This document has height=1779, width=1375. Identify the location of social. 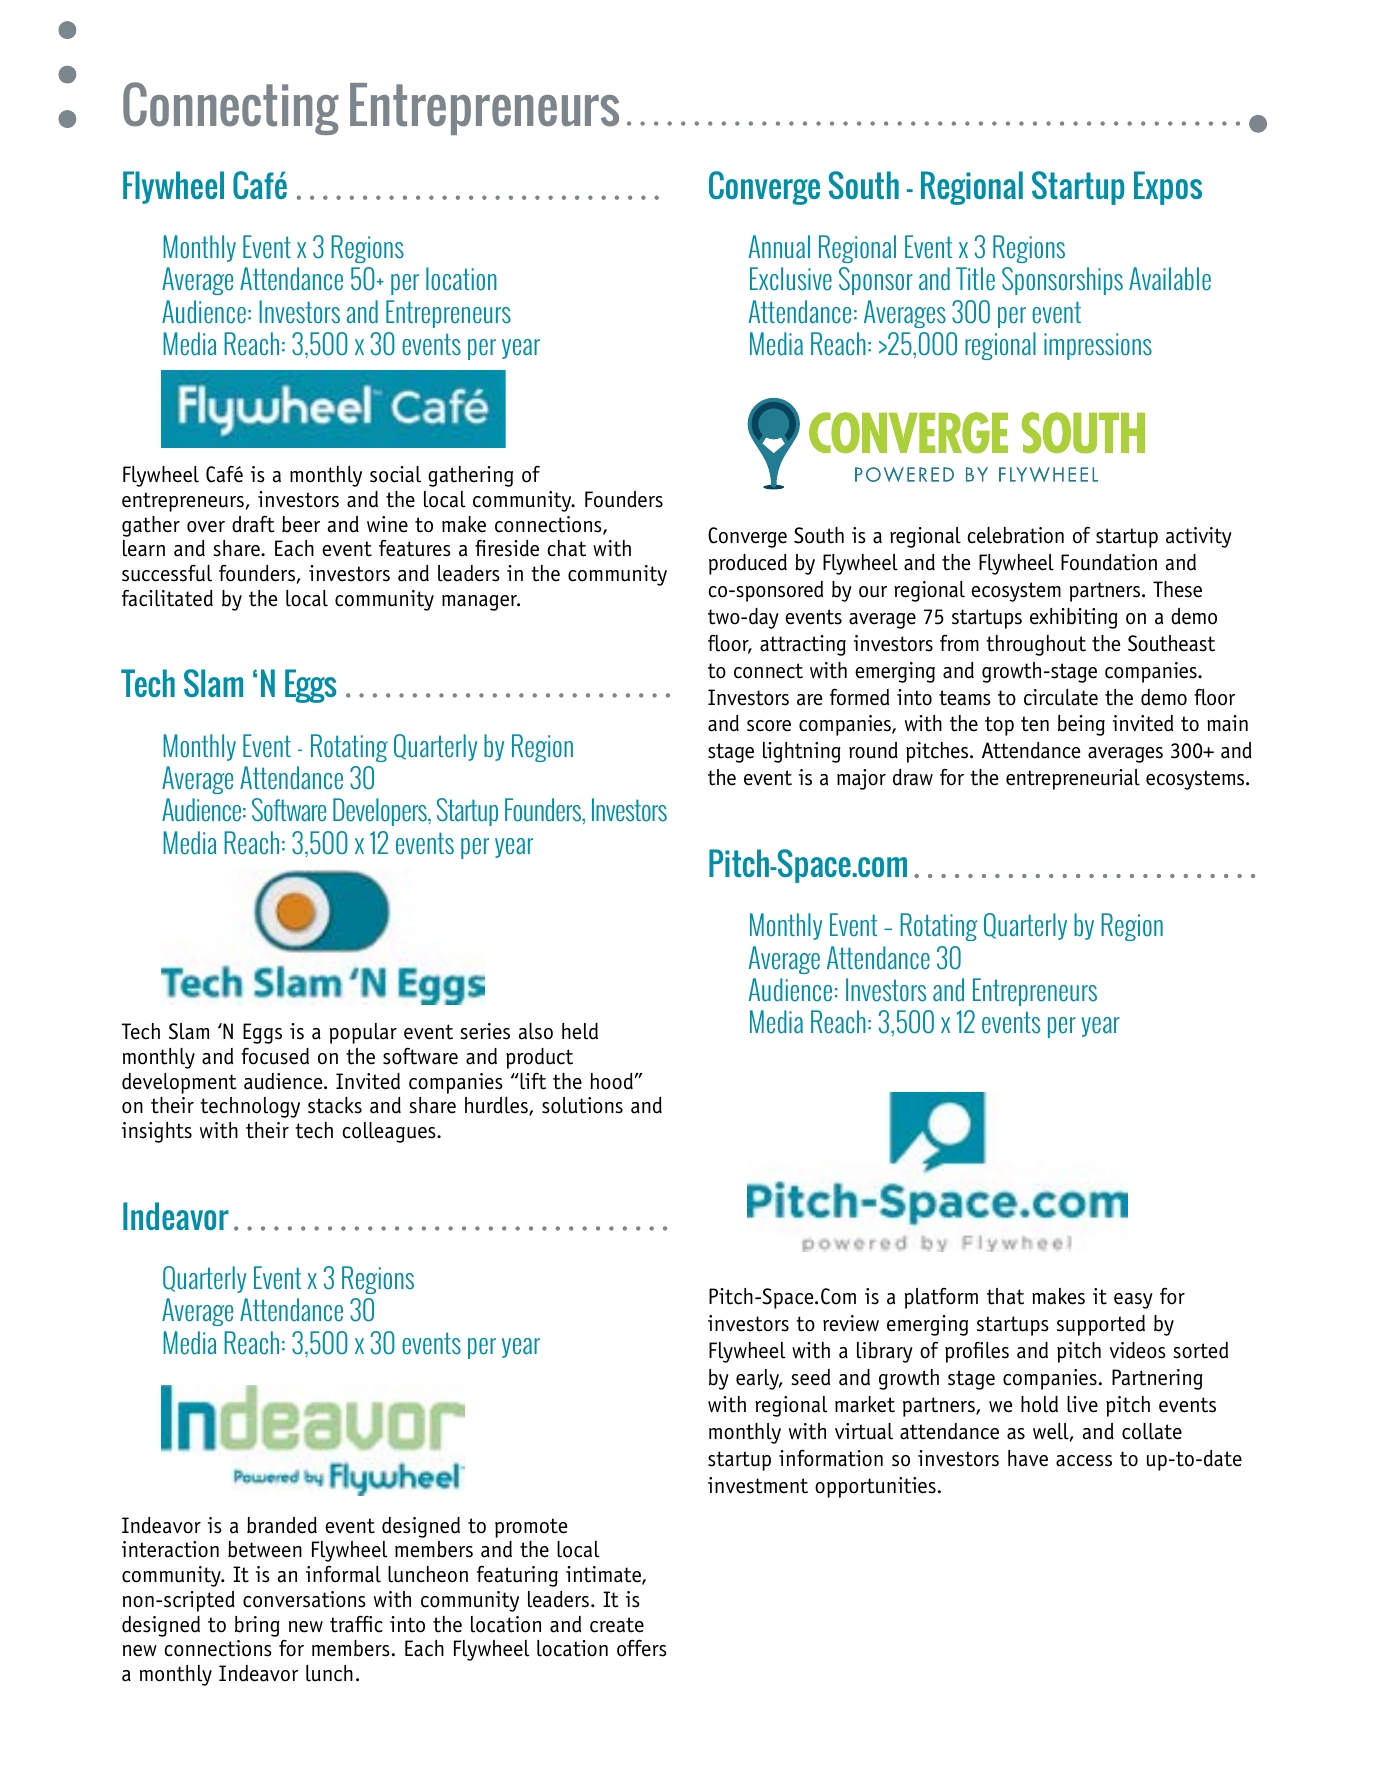
(395, 474).
